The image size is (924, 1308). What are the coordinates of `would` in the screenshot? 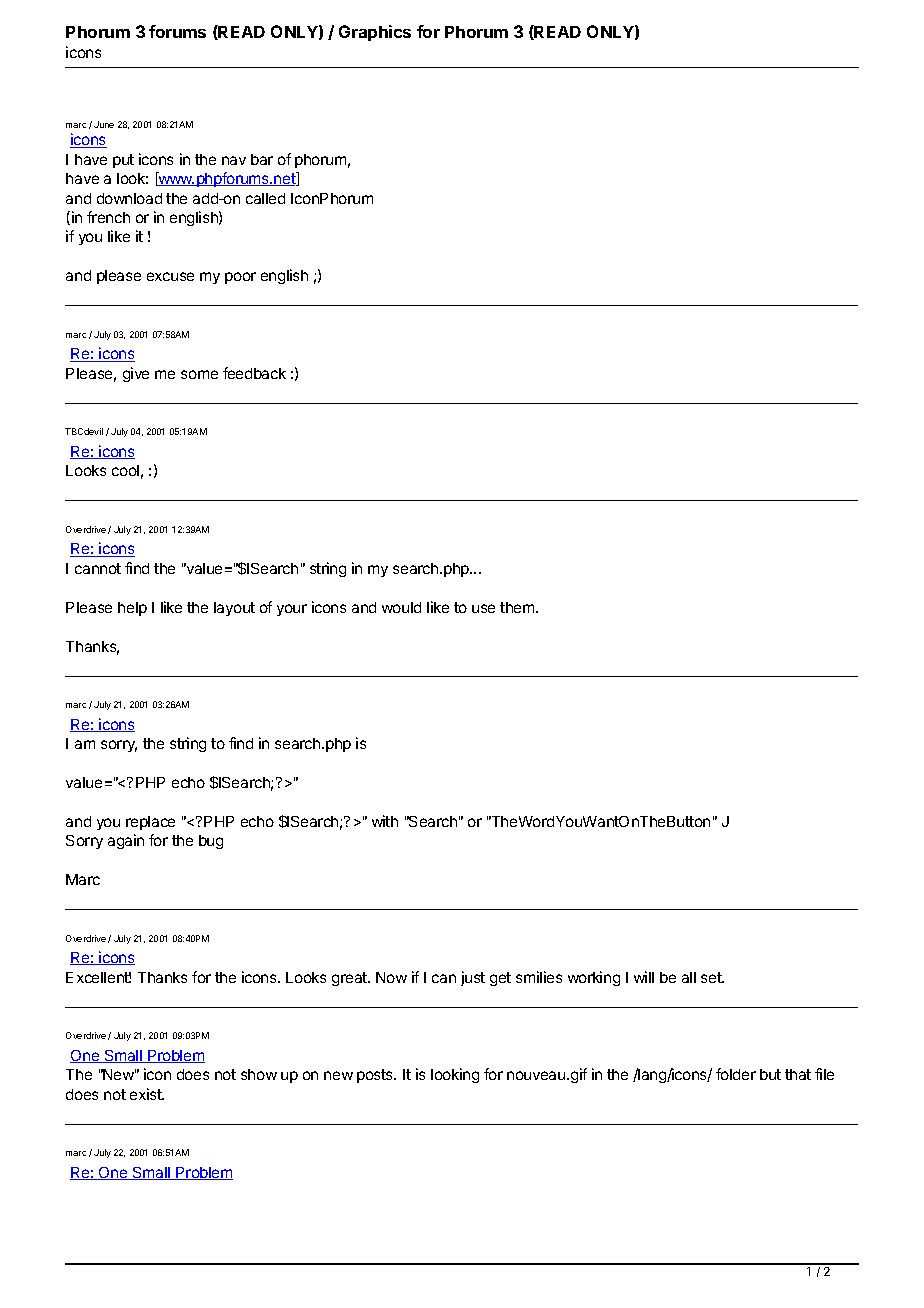 It's located at (401, 607).
